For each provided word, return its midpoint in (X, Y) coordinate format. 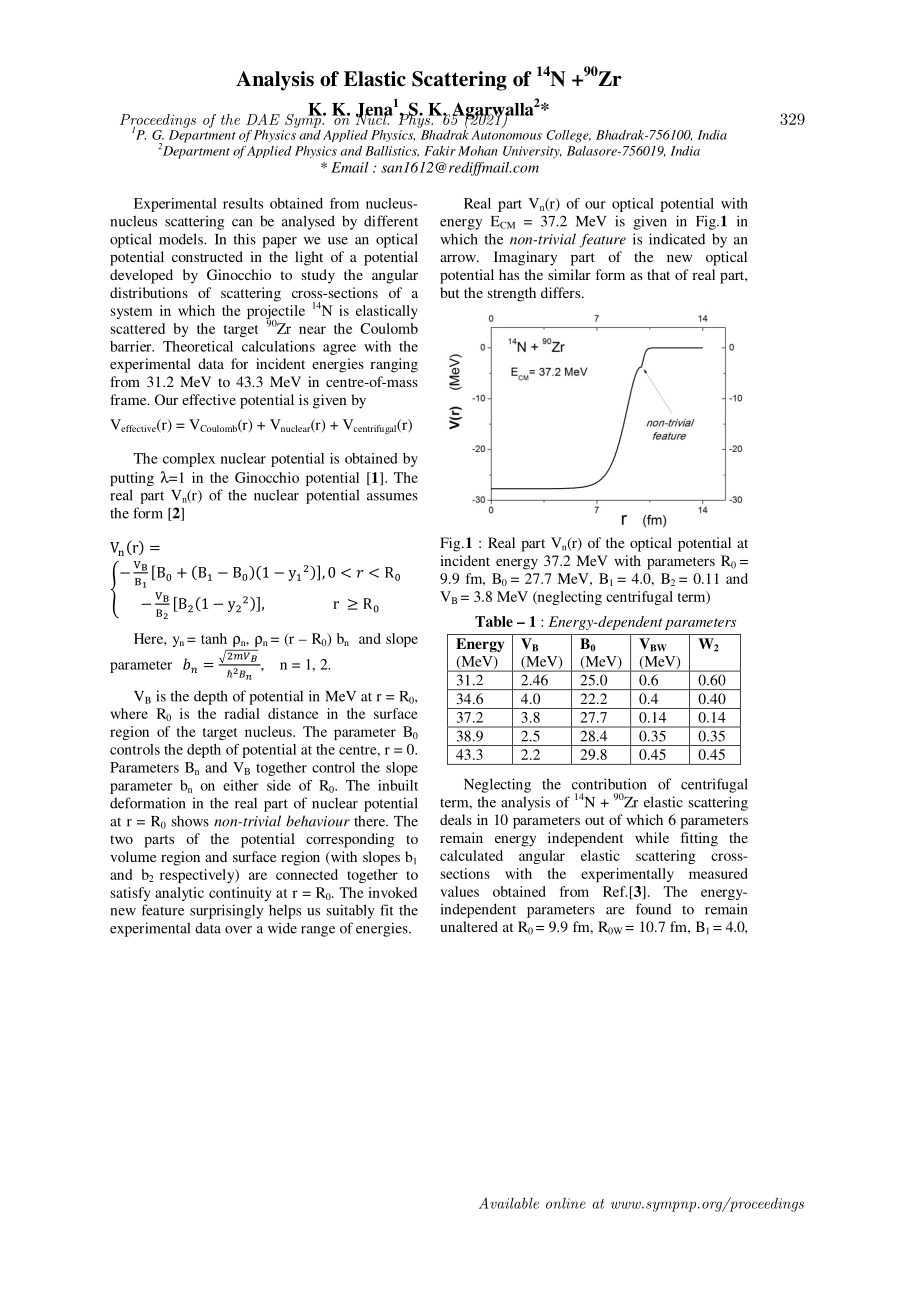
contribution (609, 784)
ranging (394, 365)
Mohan (478, 151)
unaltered (469, 926)
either (240, 785)
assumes (392, 497)
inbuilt (398, 785)
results (243, 203)
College (568, 136)
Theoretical (198, 346)
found (653, 909)
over (238, 930)
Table (494, 621)
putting (132, 479)
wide (282, 928)
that (658, 274)
